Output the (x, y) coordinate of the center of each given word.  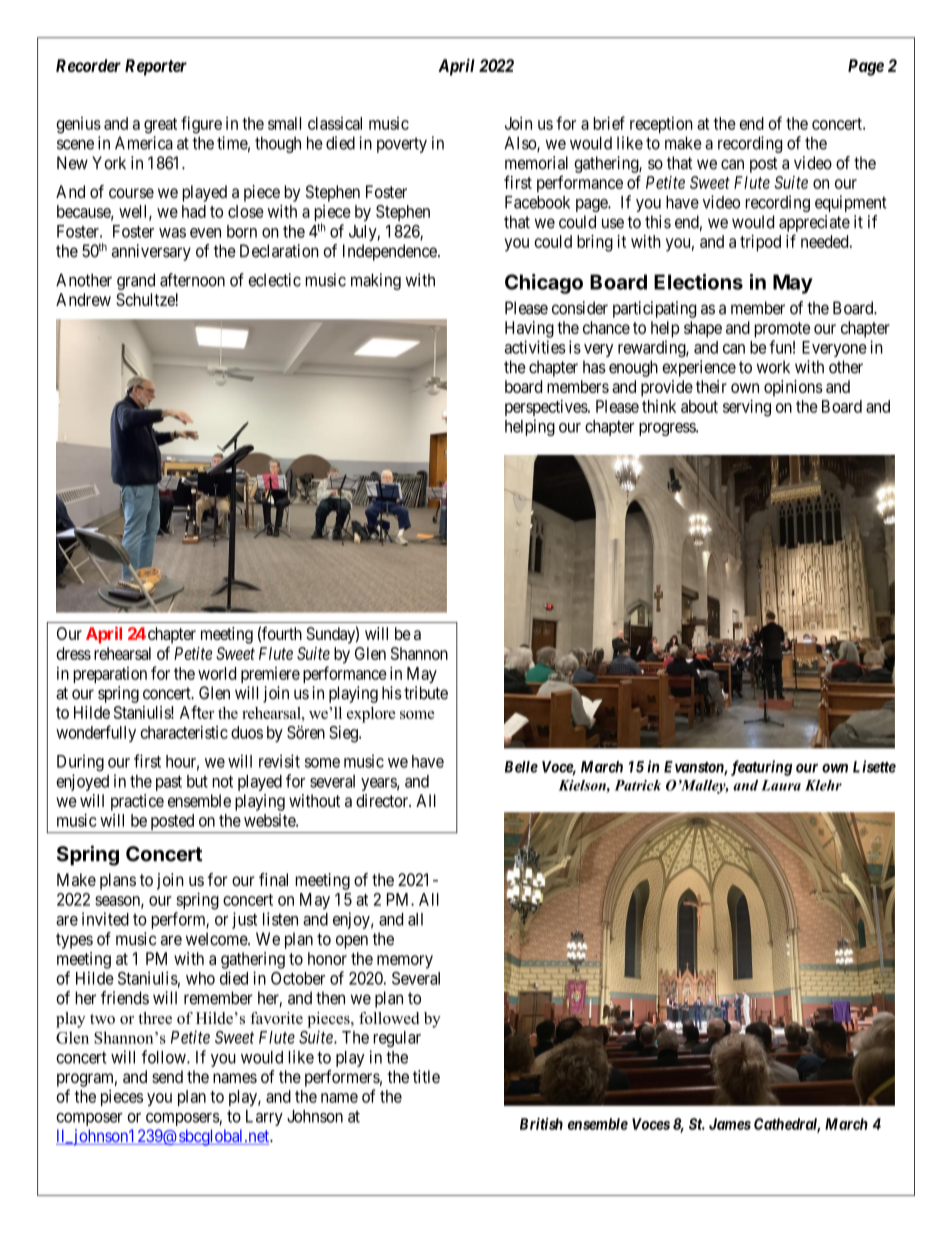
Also (521, 144)
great (160, 126)
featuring (761, 768)
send (167, 1076)
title (426, 1076)
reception (661, 125)
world (217, 673)
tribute (426, 693)
